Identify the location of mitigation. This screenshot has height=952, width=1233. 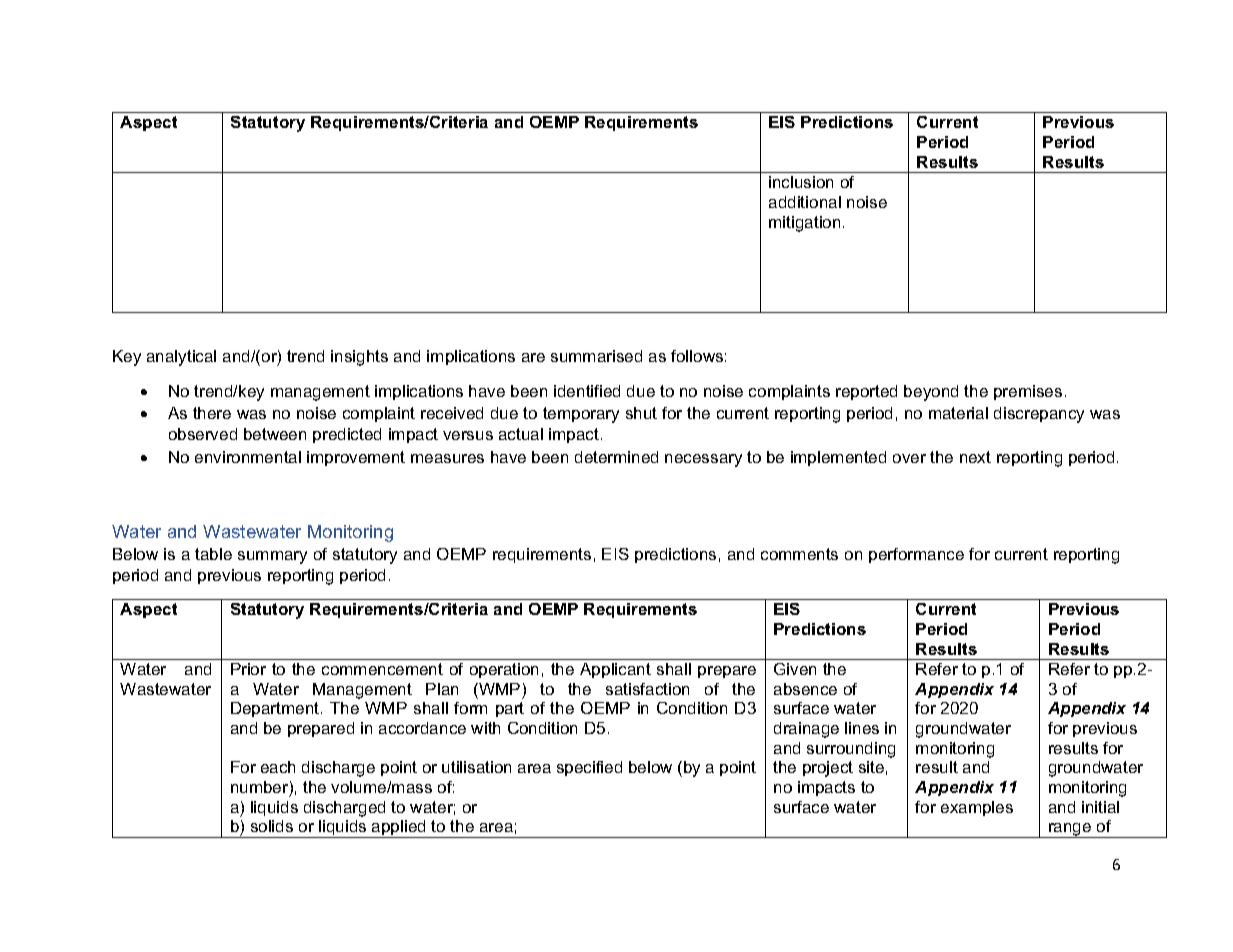
(804, 224).
